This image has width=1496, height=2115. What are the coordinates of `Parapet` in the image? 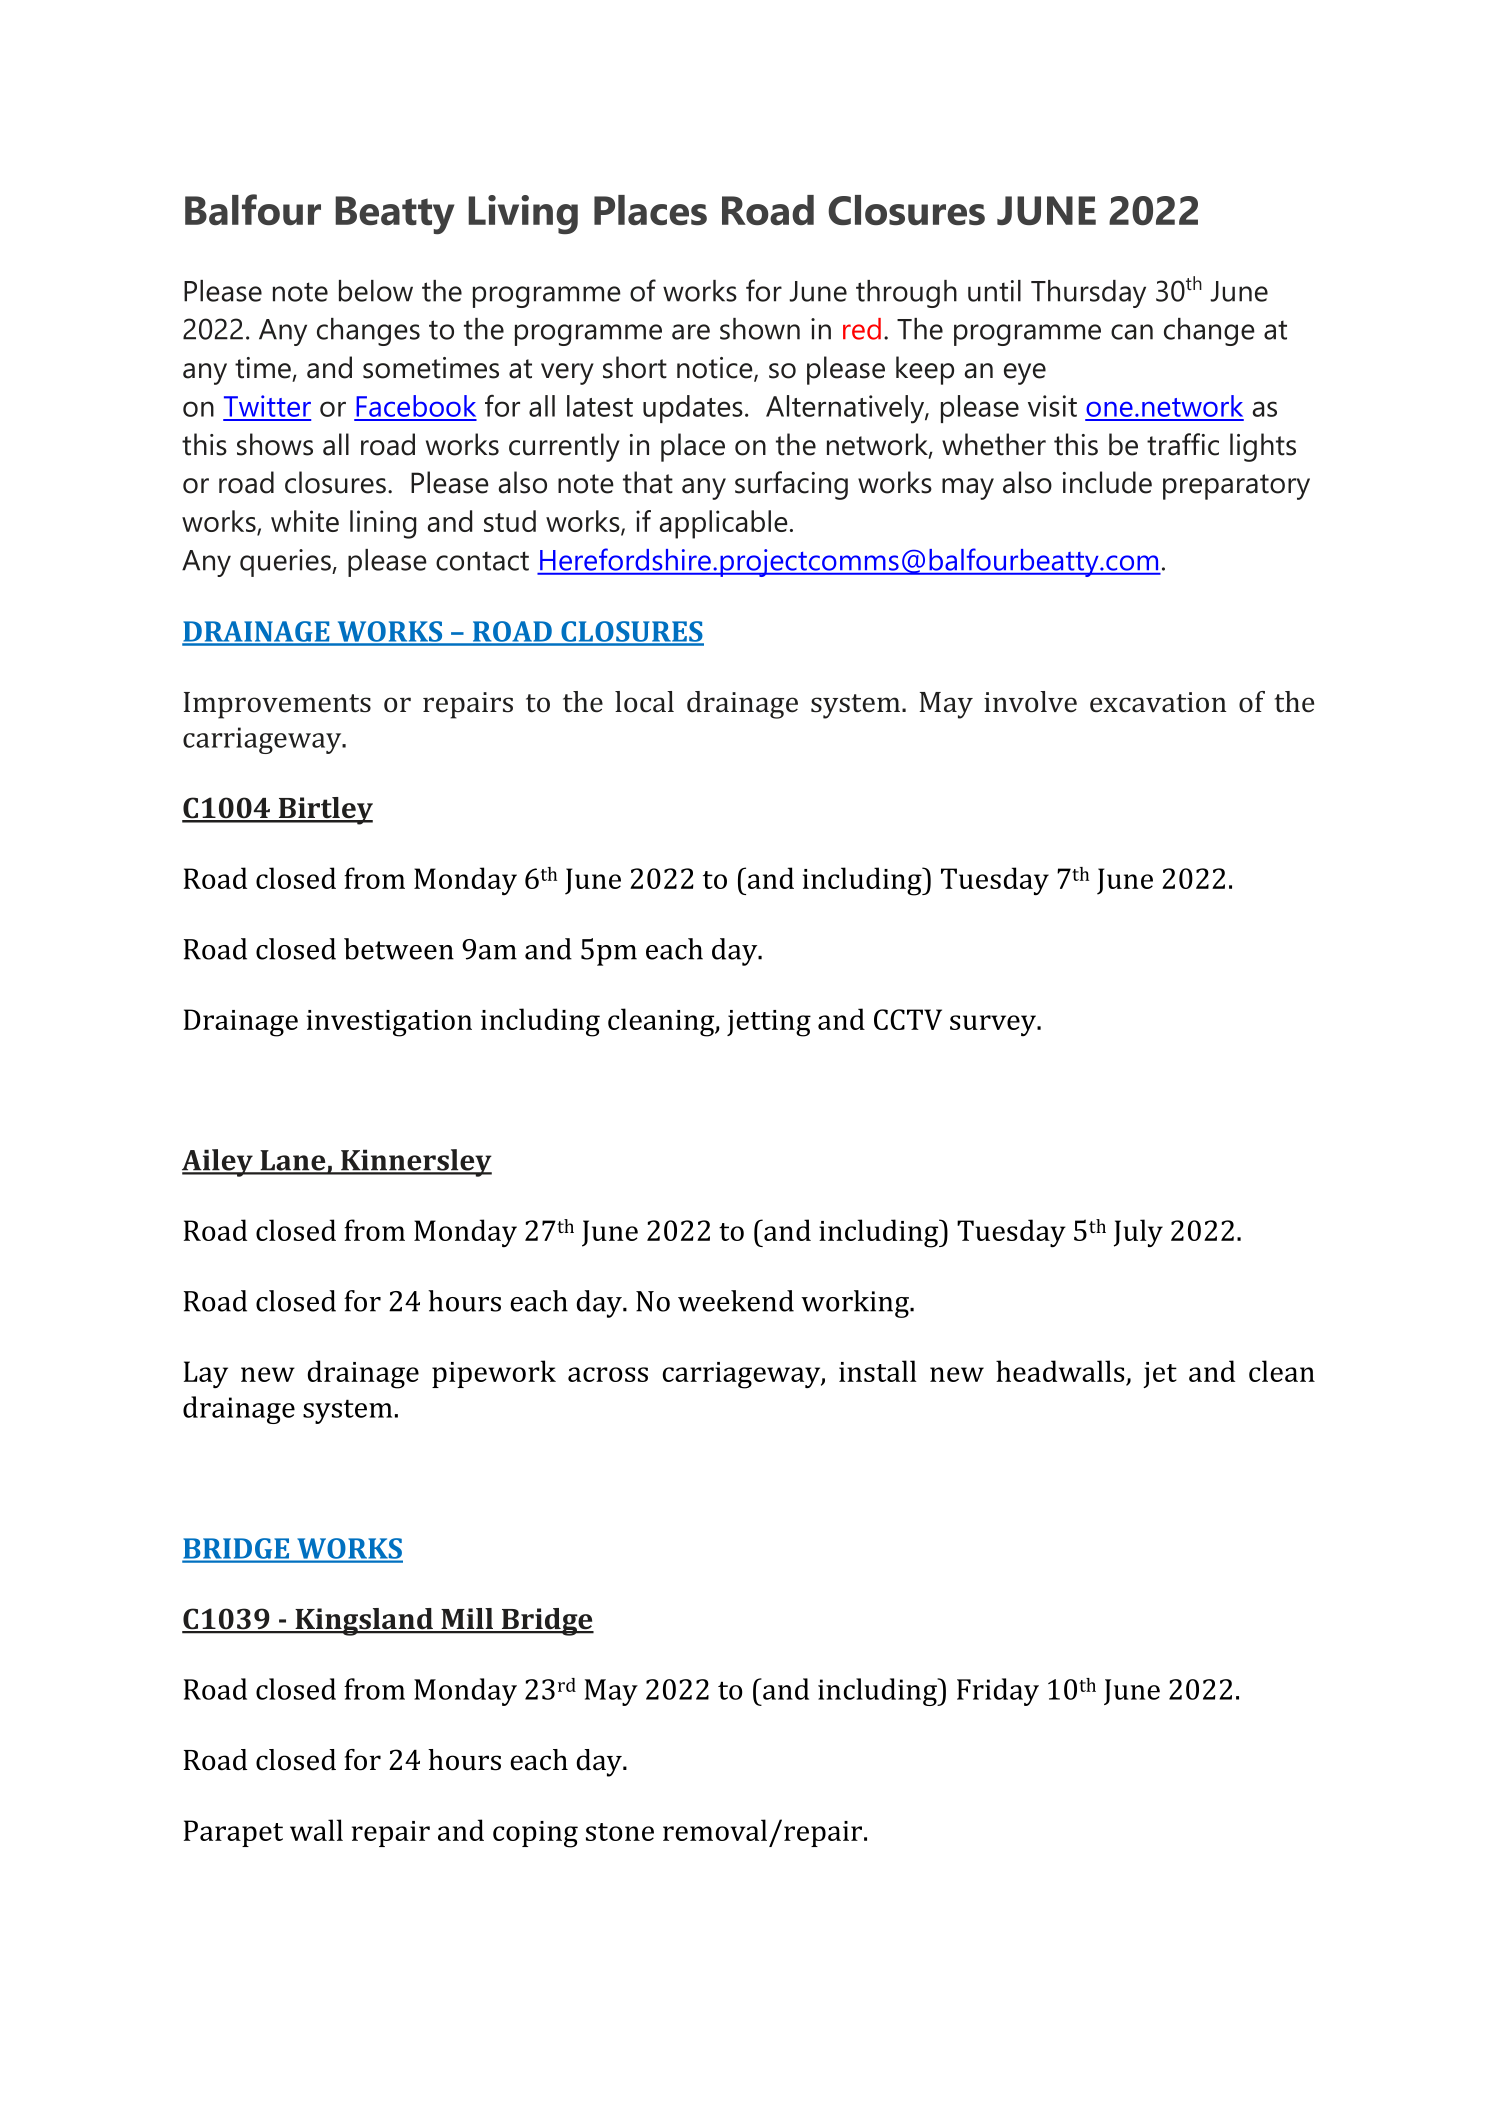 It's located at (233, 1833).
